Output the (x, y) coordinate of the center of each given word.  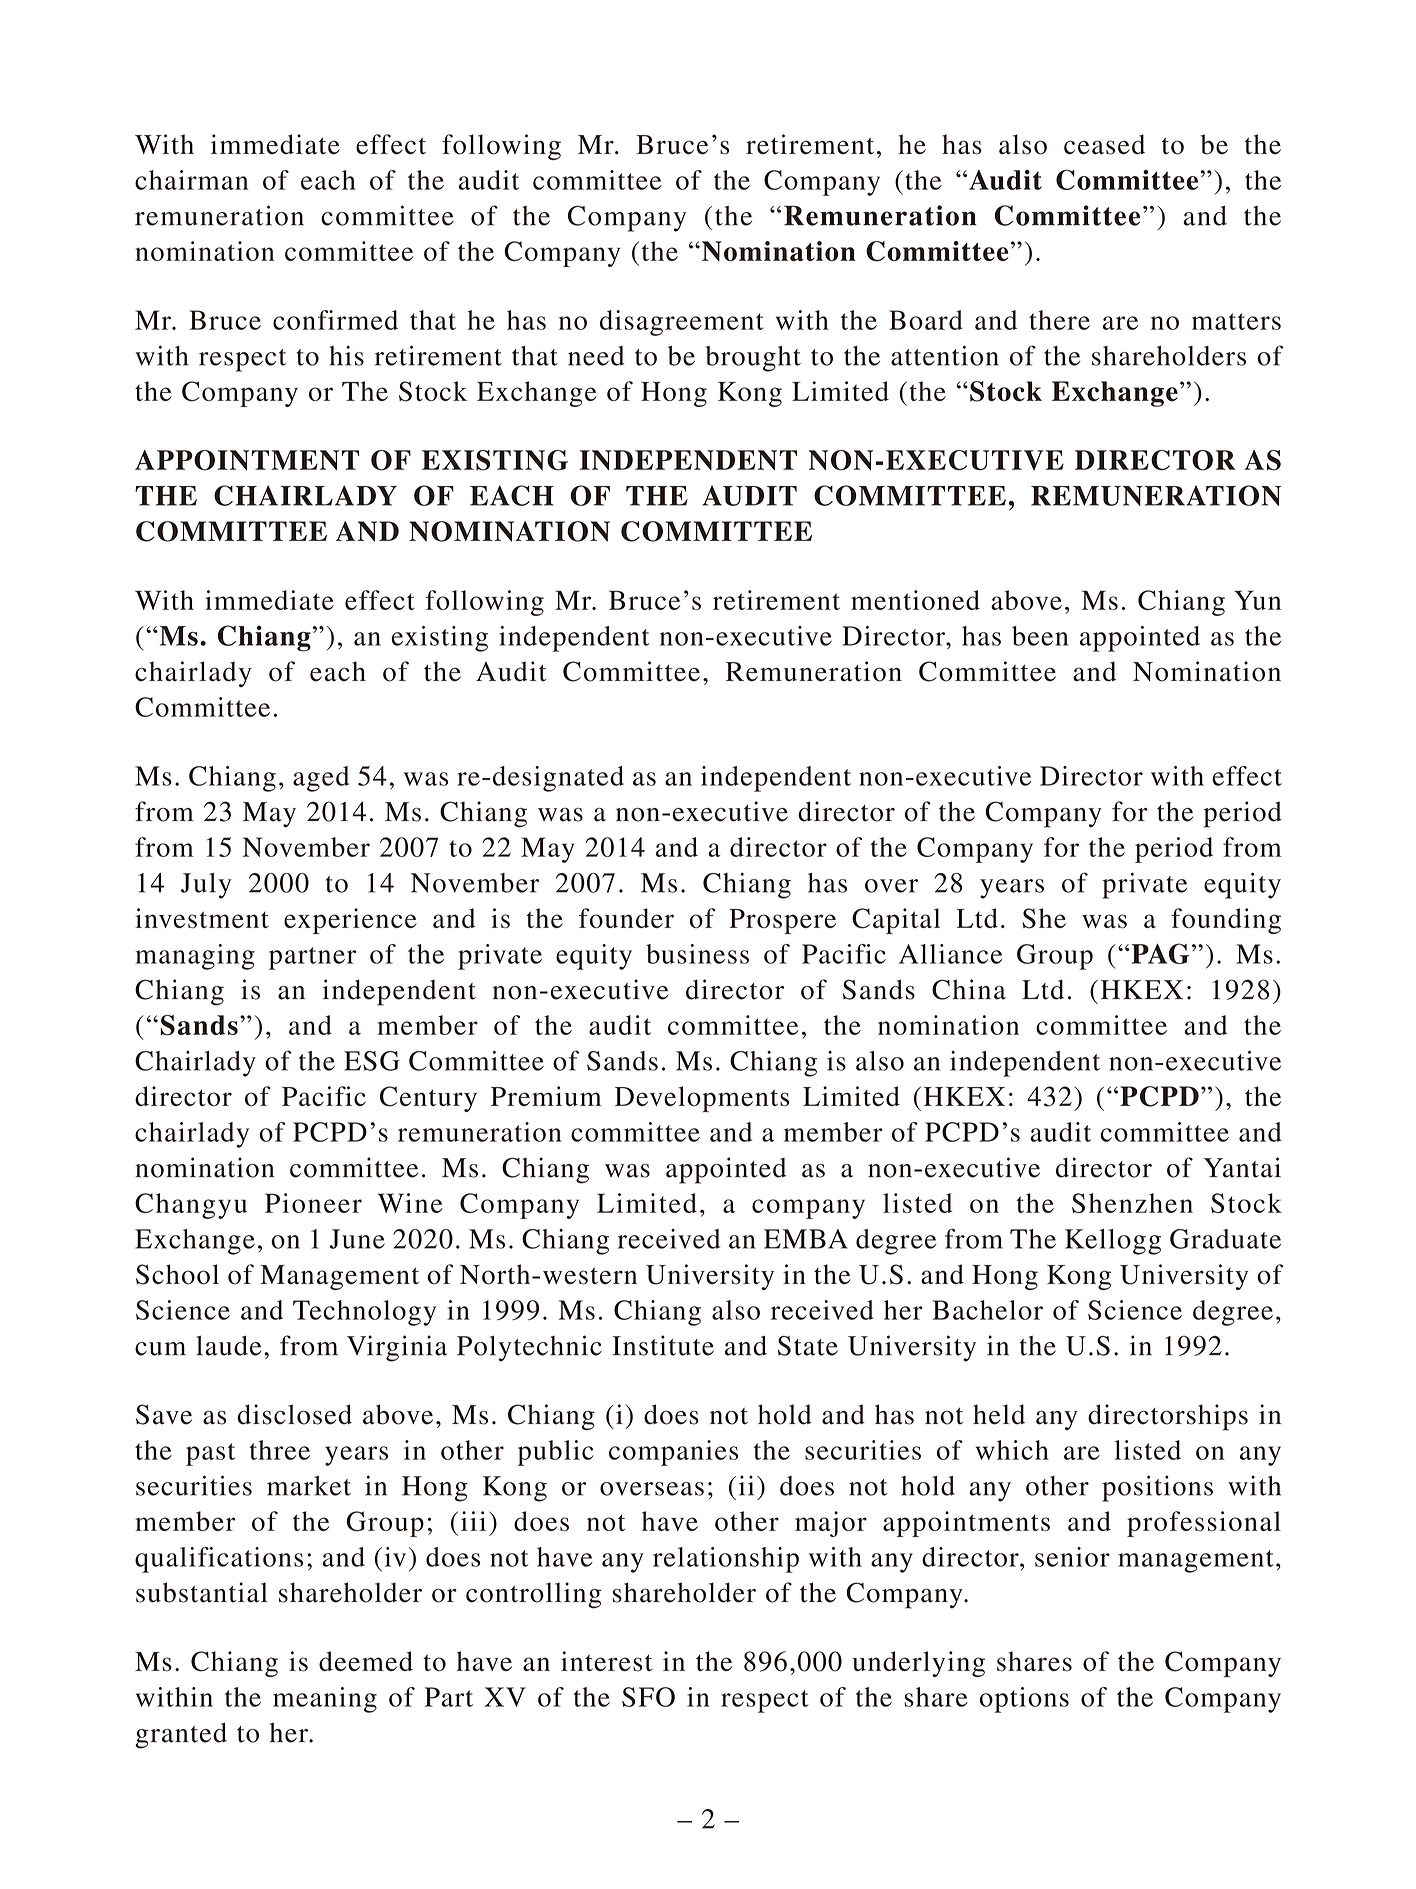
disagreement (682, 323)
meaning (325, 1700)
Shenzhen (1132, 1203)
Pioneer (313, 1203)
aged (321, 779)
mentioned (915, 600)
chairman (191, 180)
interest (606, 1661)
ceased (1104, 144)
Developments (702, 1099)
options (1024, 1700)
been (1040, 636)
